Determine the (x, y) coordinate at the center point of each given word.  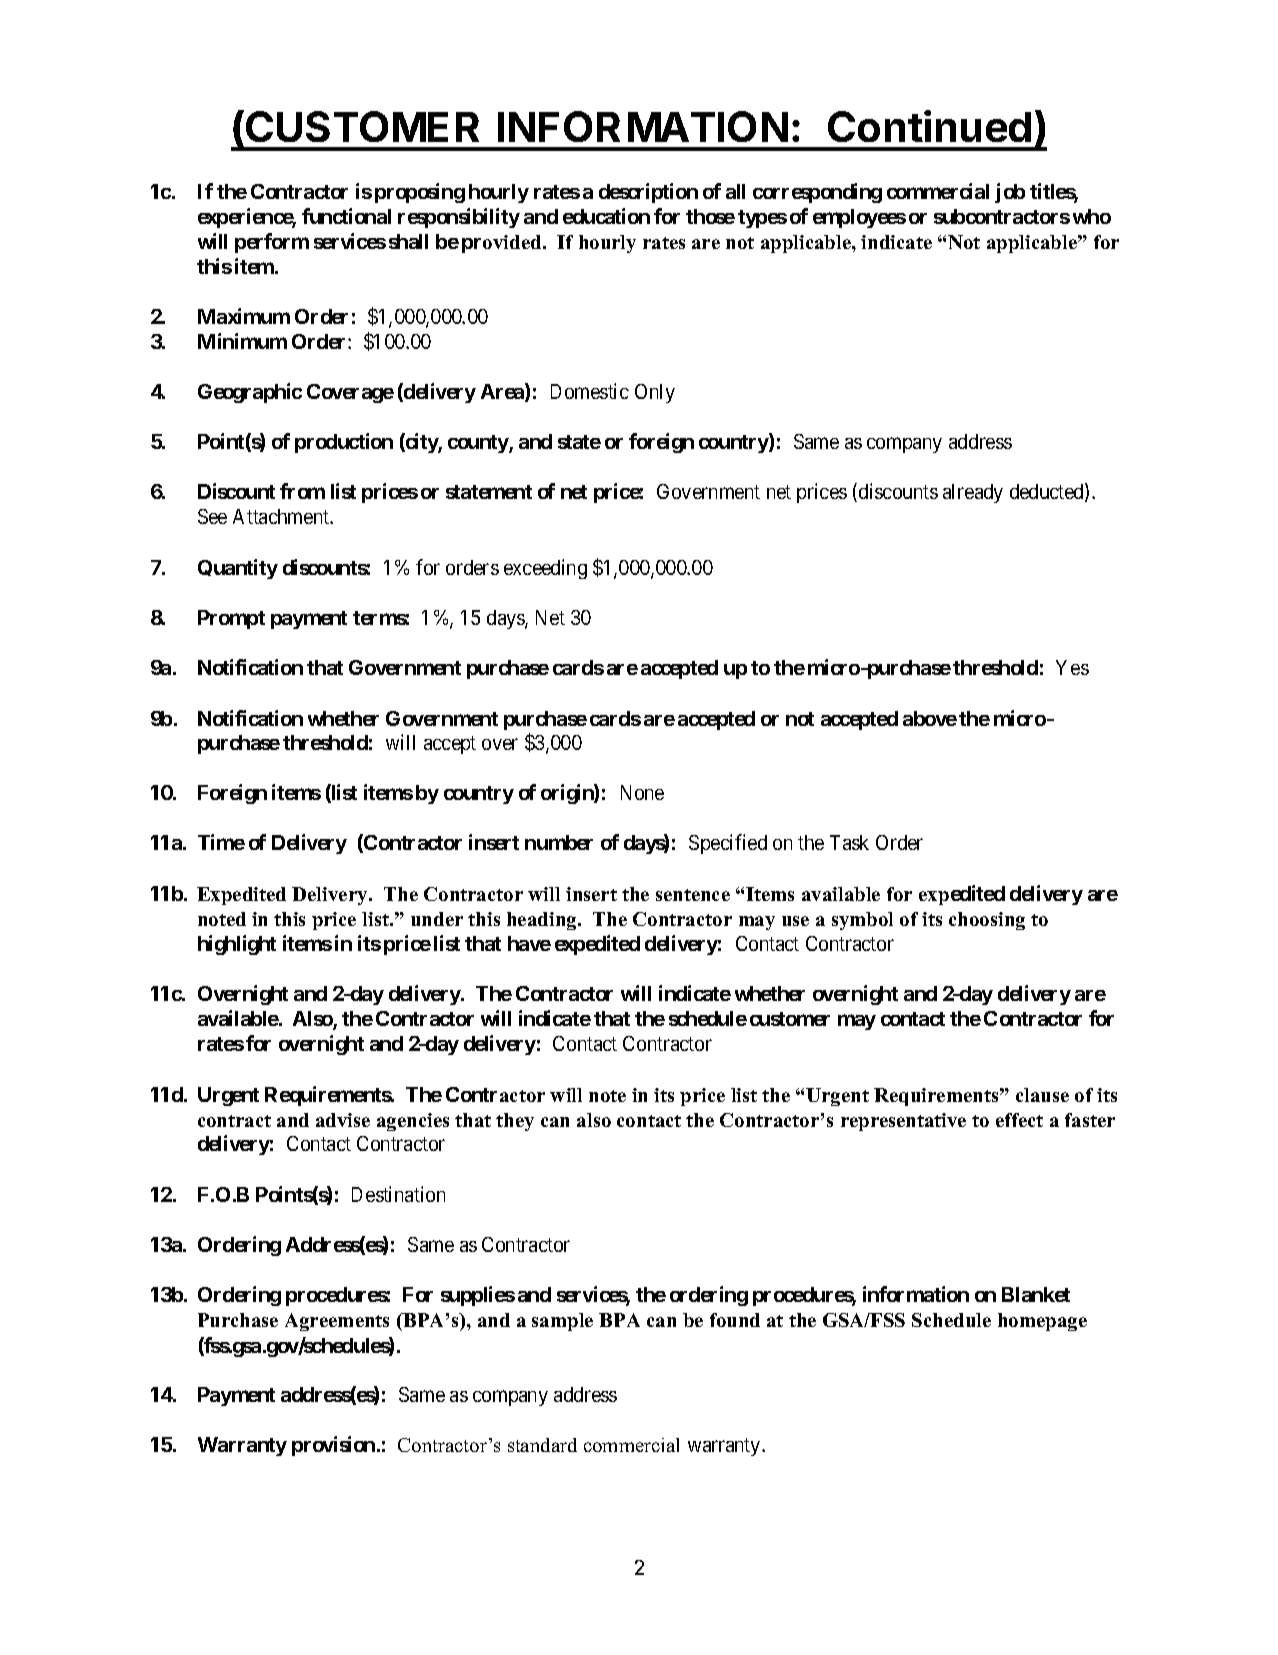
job (1010, 193)
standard (542, 1445)
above (930, 718)
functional (346, 216)
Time (221, 842)
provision (333, 1446)
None (642, 792)
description (648, 193)
